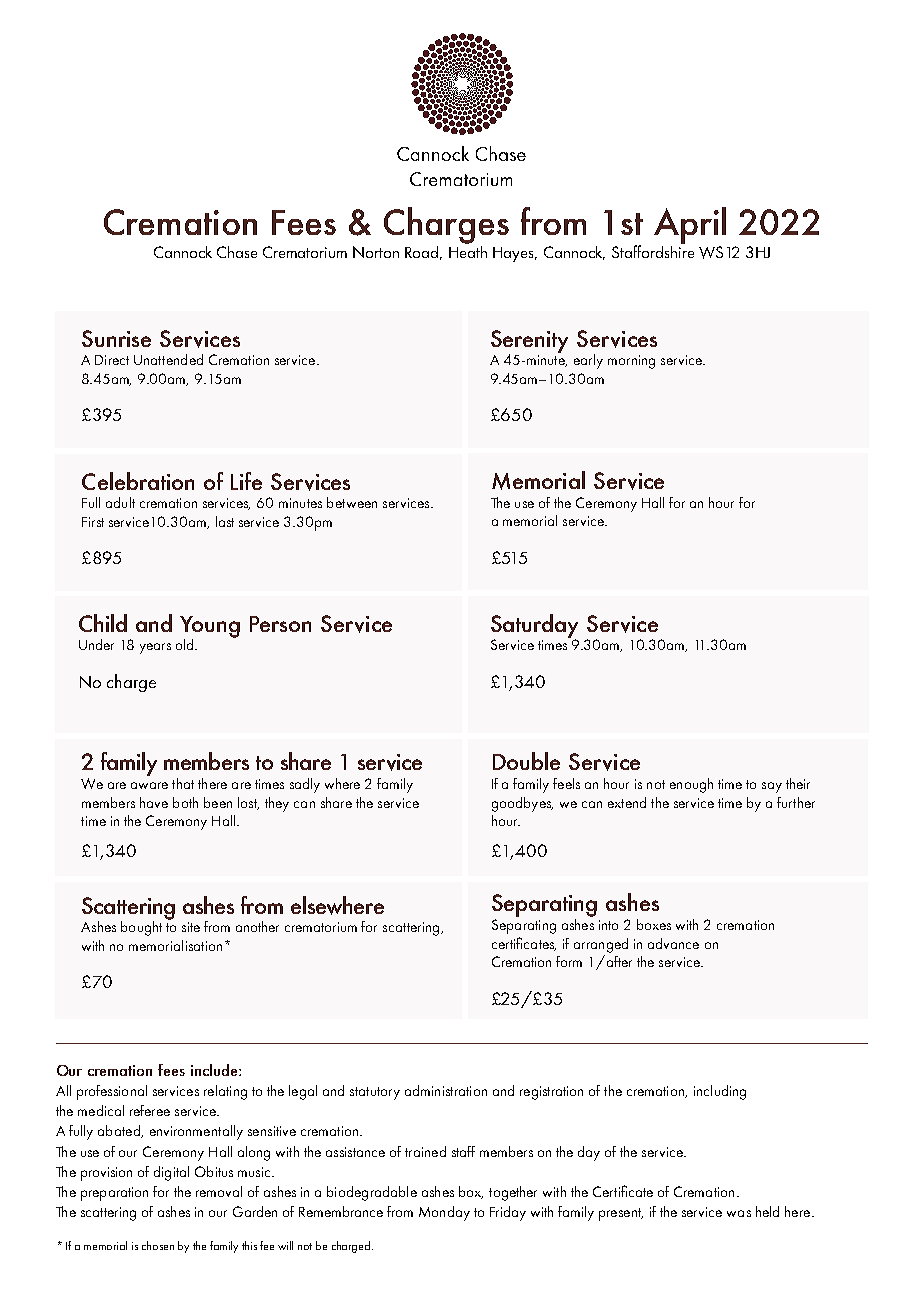 Image resolution: width=924 pixels, height=1308 pixels. I want to click on Celebration, so click(138, 481).
